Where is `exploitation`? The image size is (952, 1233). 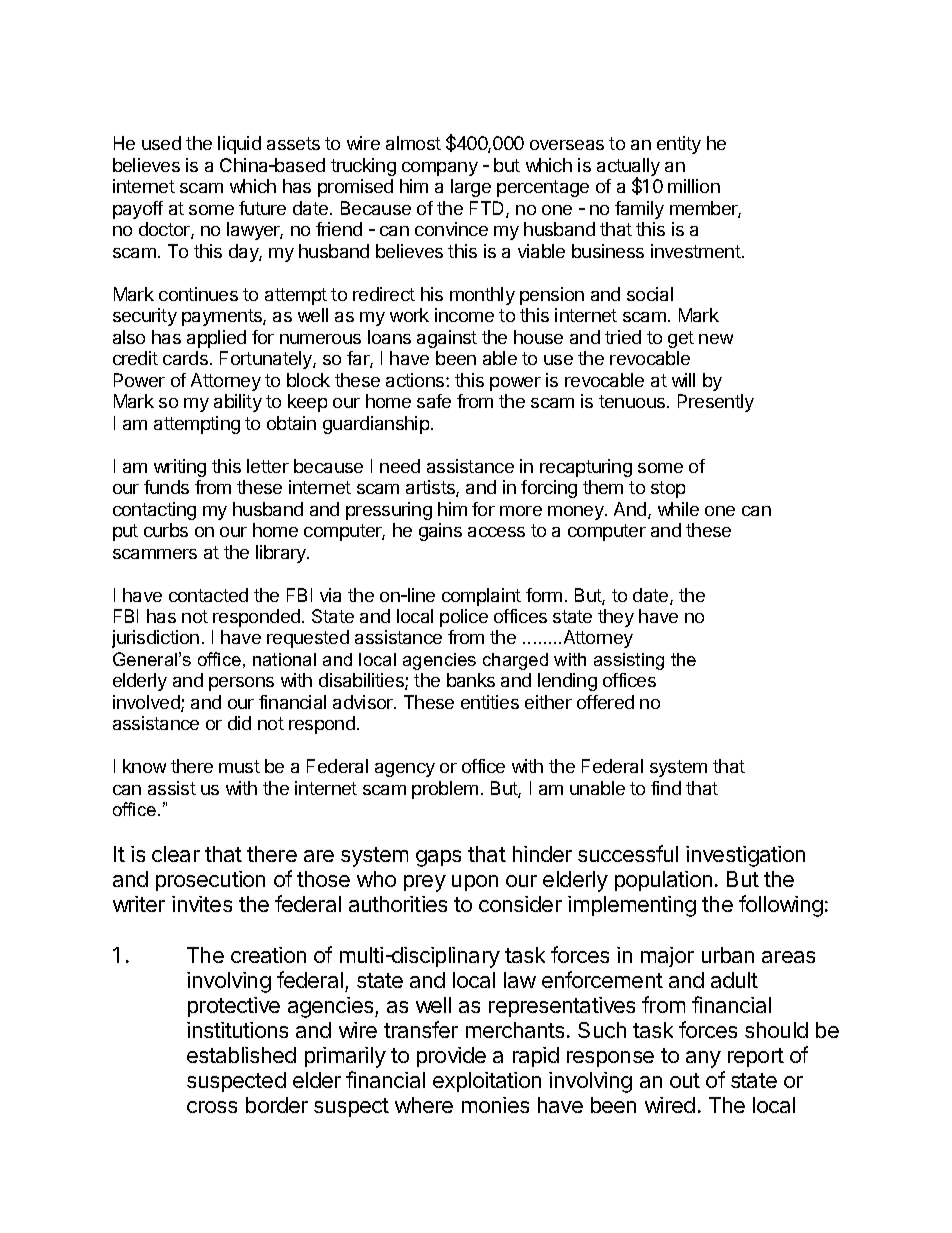 exploitation is located at coordinates (487, 1082).
